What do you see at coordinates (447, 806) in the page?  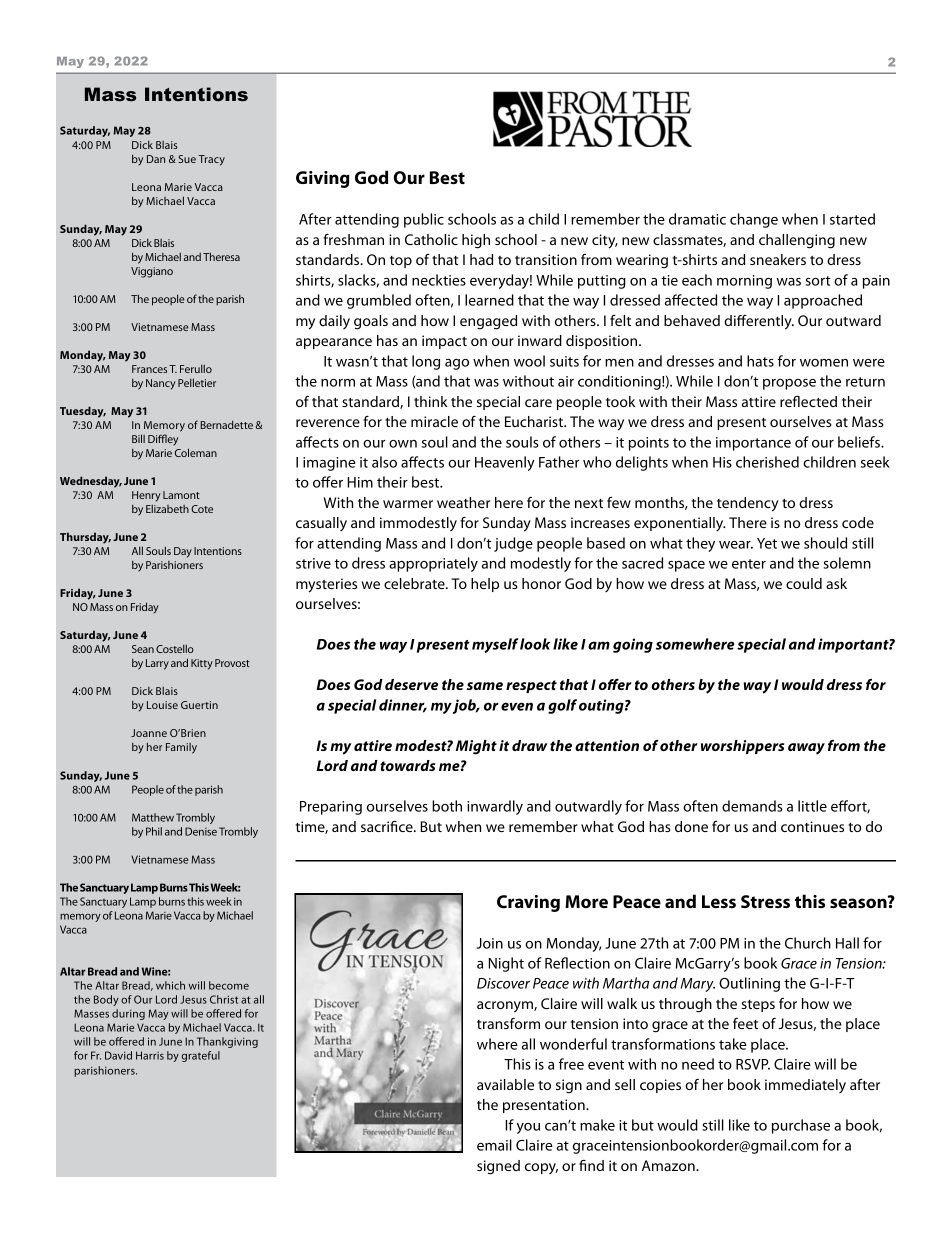 I see `both` at bounding box center [447, 806].
